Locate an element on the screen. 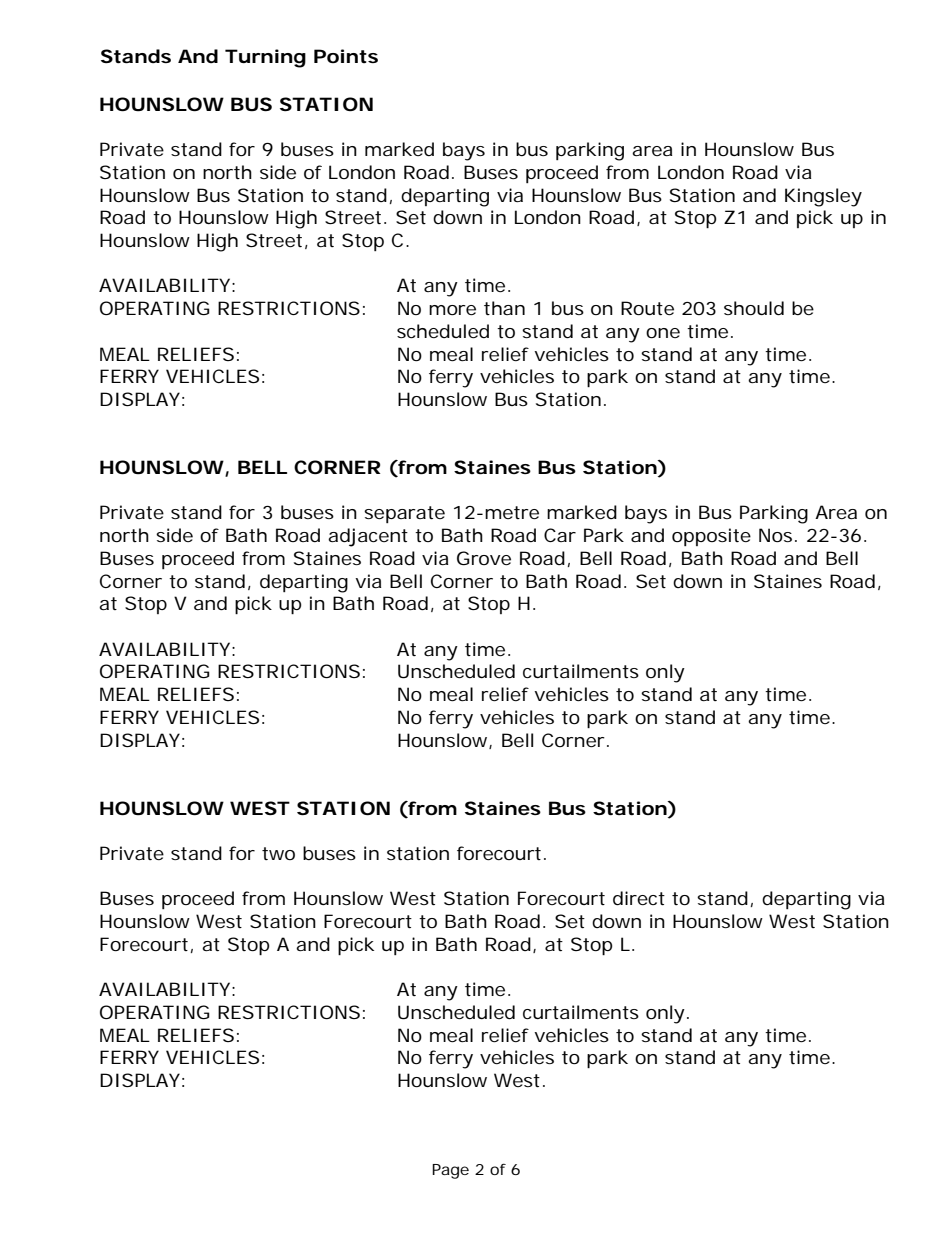 The width and height of the screenshot is (952, 1233). than is located at coordinates (504, 308).
